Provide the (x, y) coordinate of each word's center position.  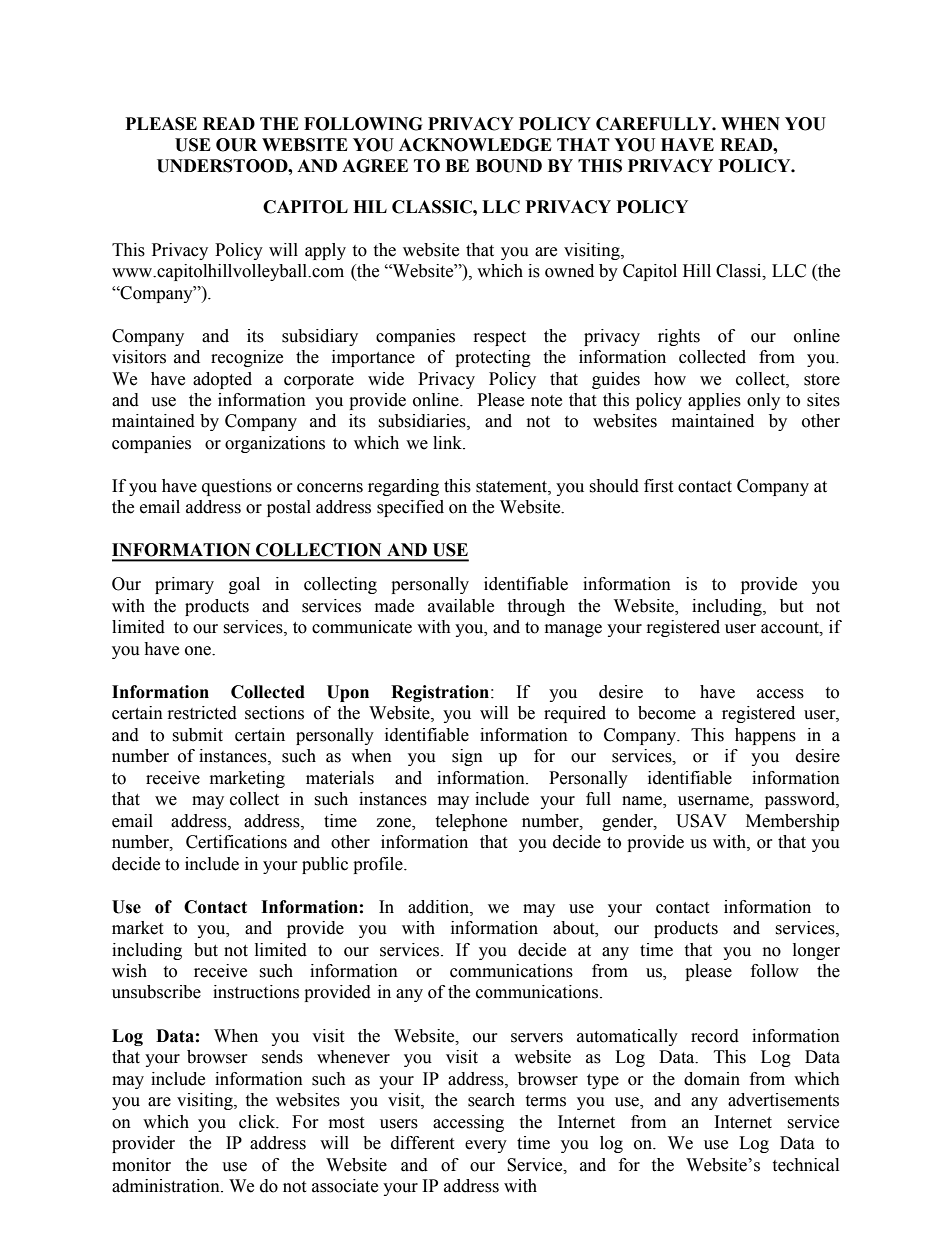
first (658, 486)
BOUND (509, 166)
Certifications (236, 842)
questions (237, 487)
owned (569, 271)
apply (325, 251)
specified (410, 508)
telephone (471, 822)
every (486, 1146)
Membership (792, 822)
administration (167, 1186)
